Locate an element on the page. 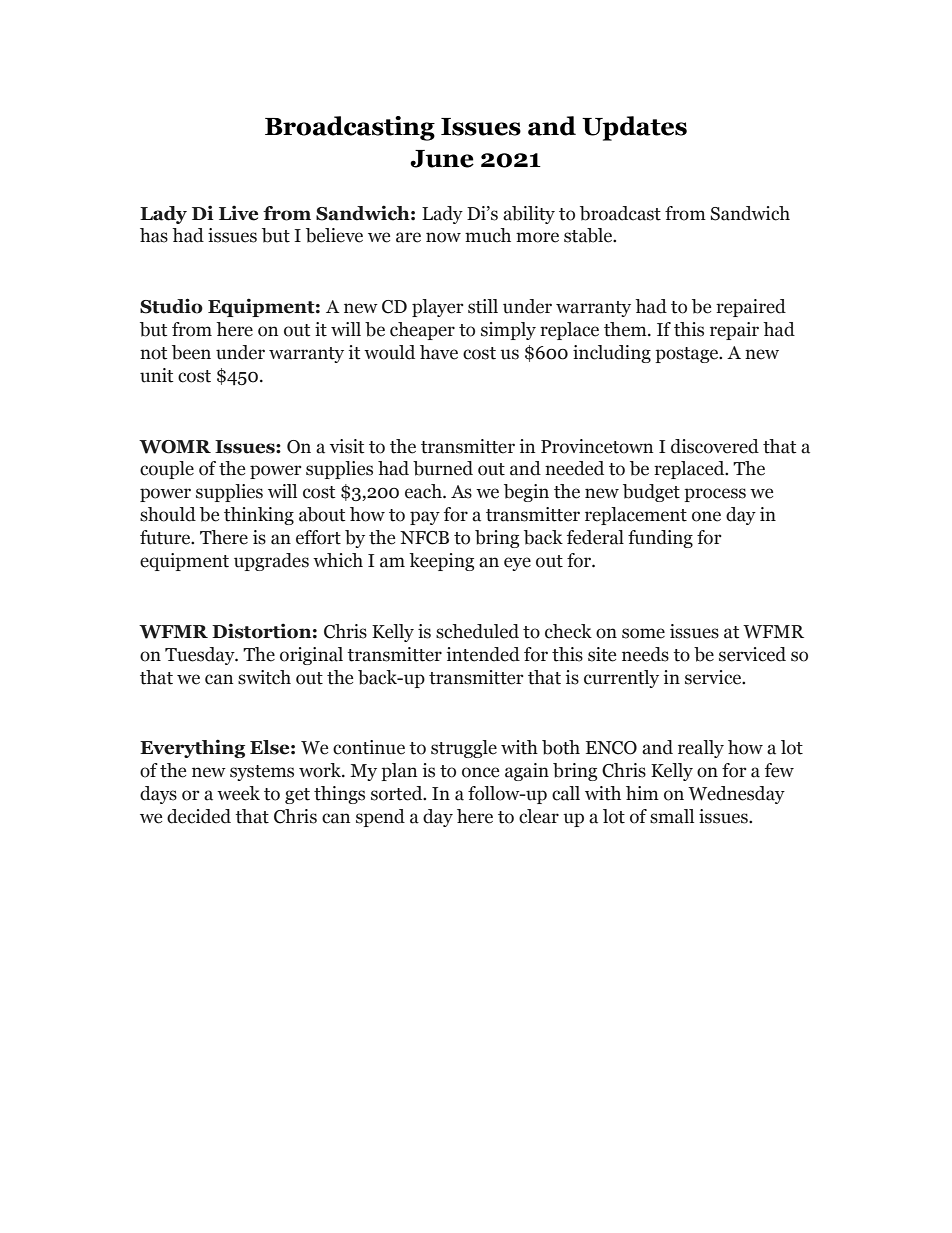  some is located at coordinates (643, 633).
